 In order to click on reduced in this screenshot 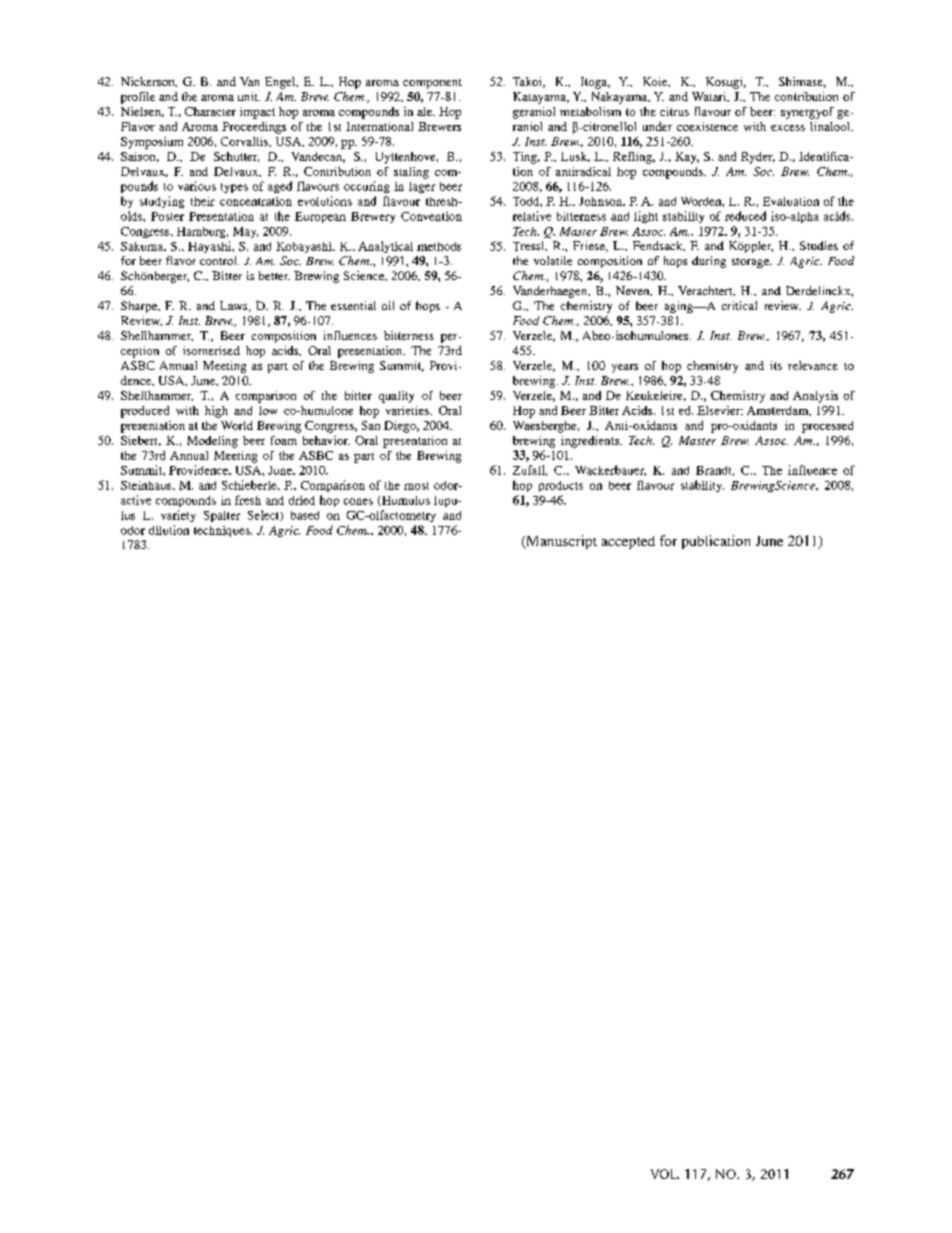, I will do `click(745, 216)`.
